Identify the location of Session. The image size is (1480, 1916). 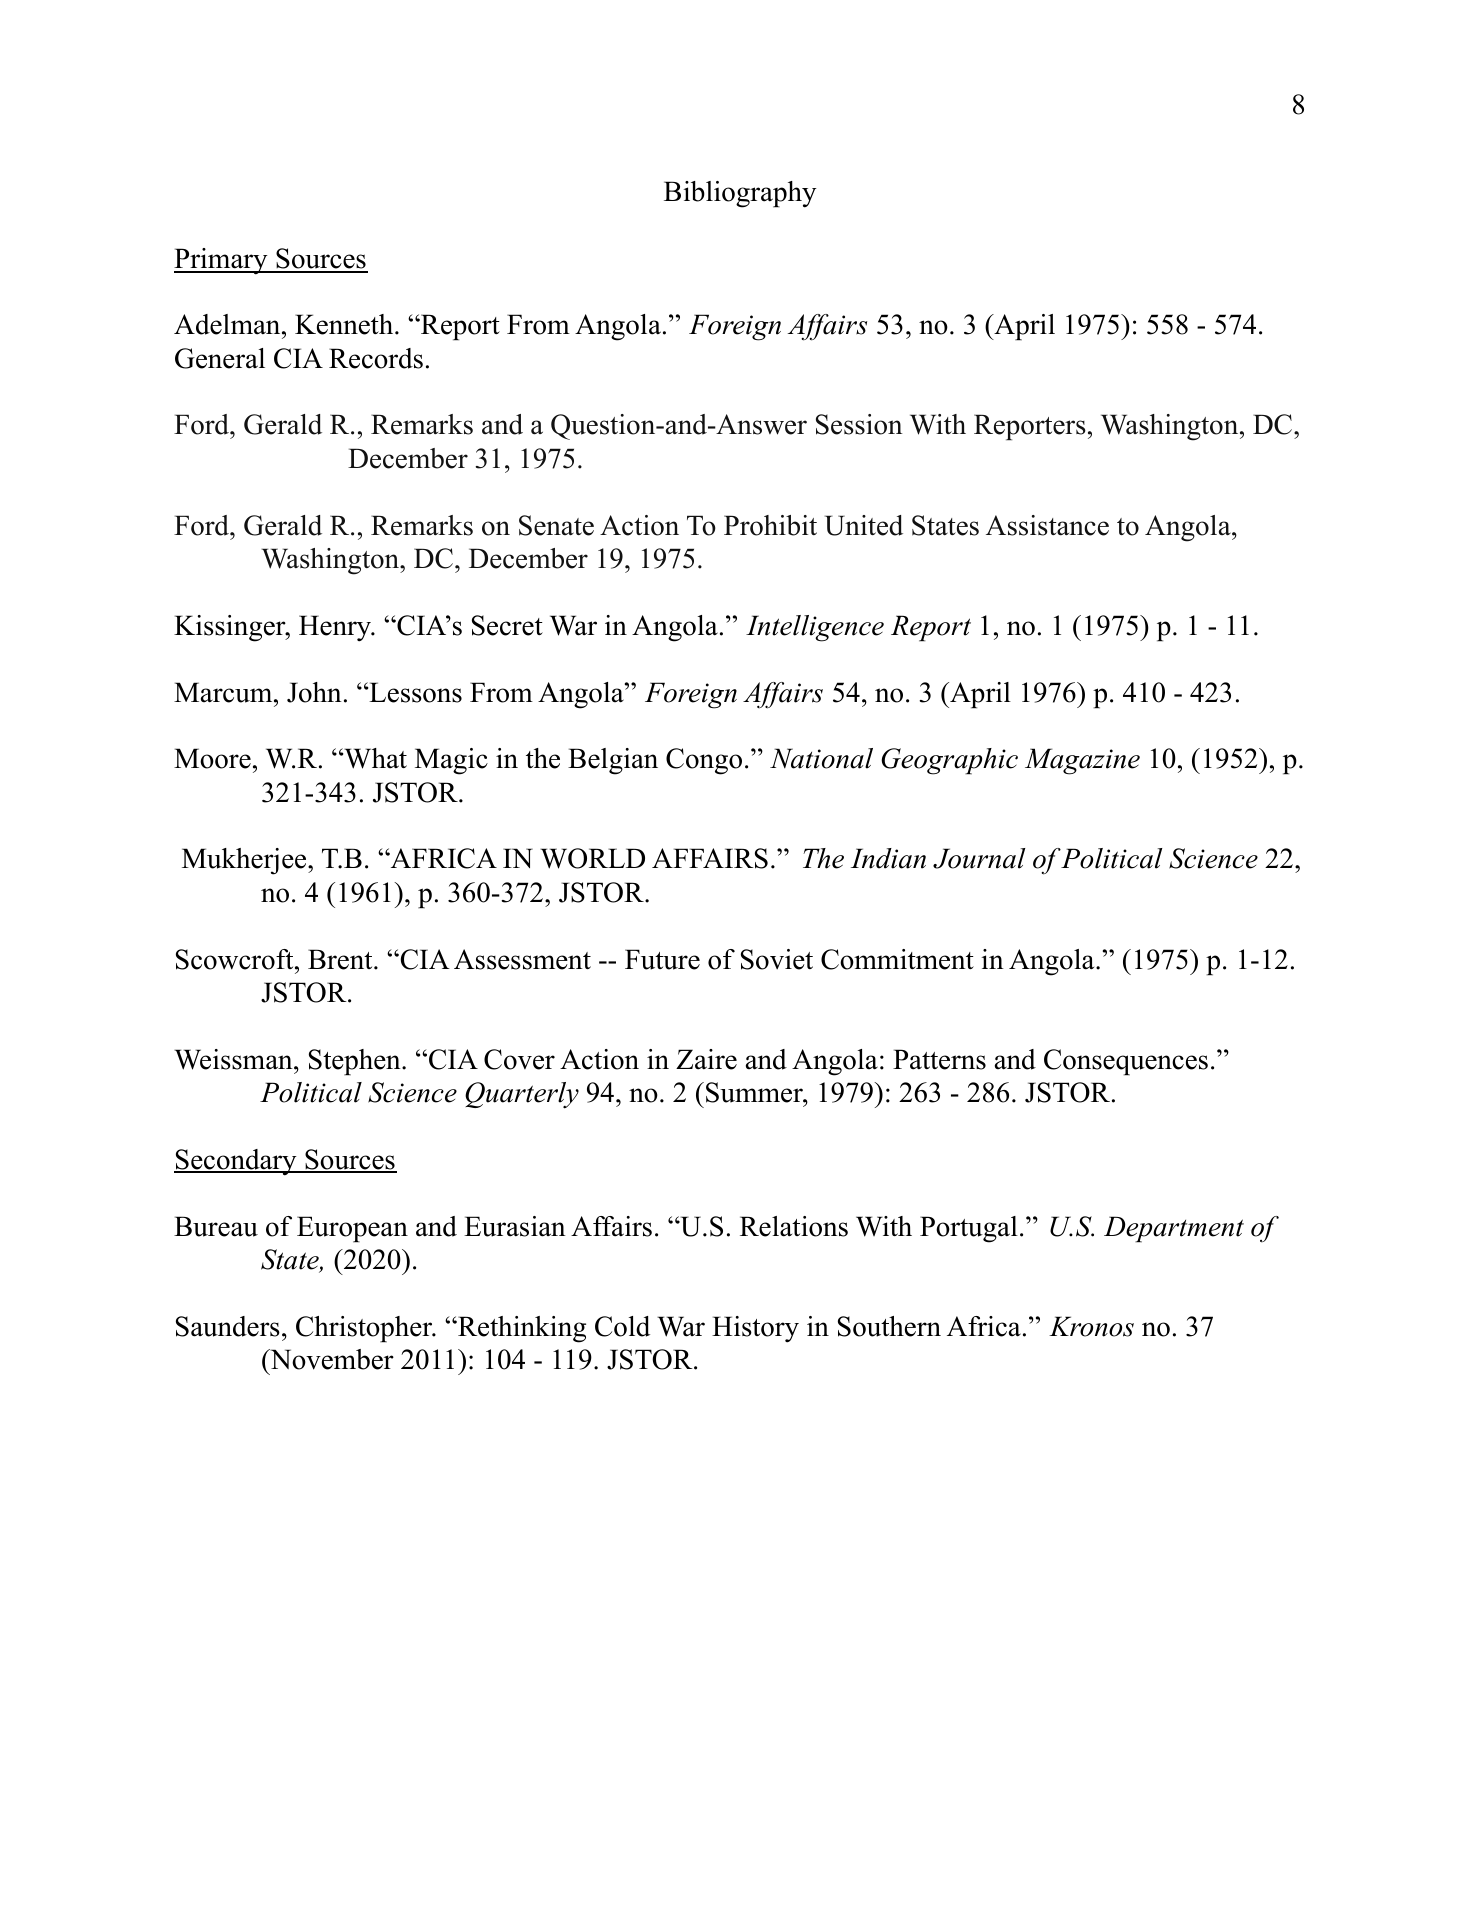
(859, 424).
